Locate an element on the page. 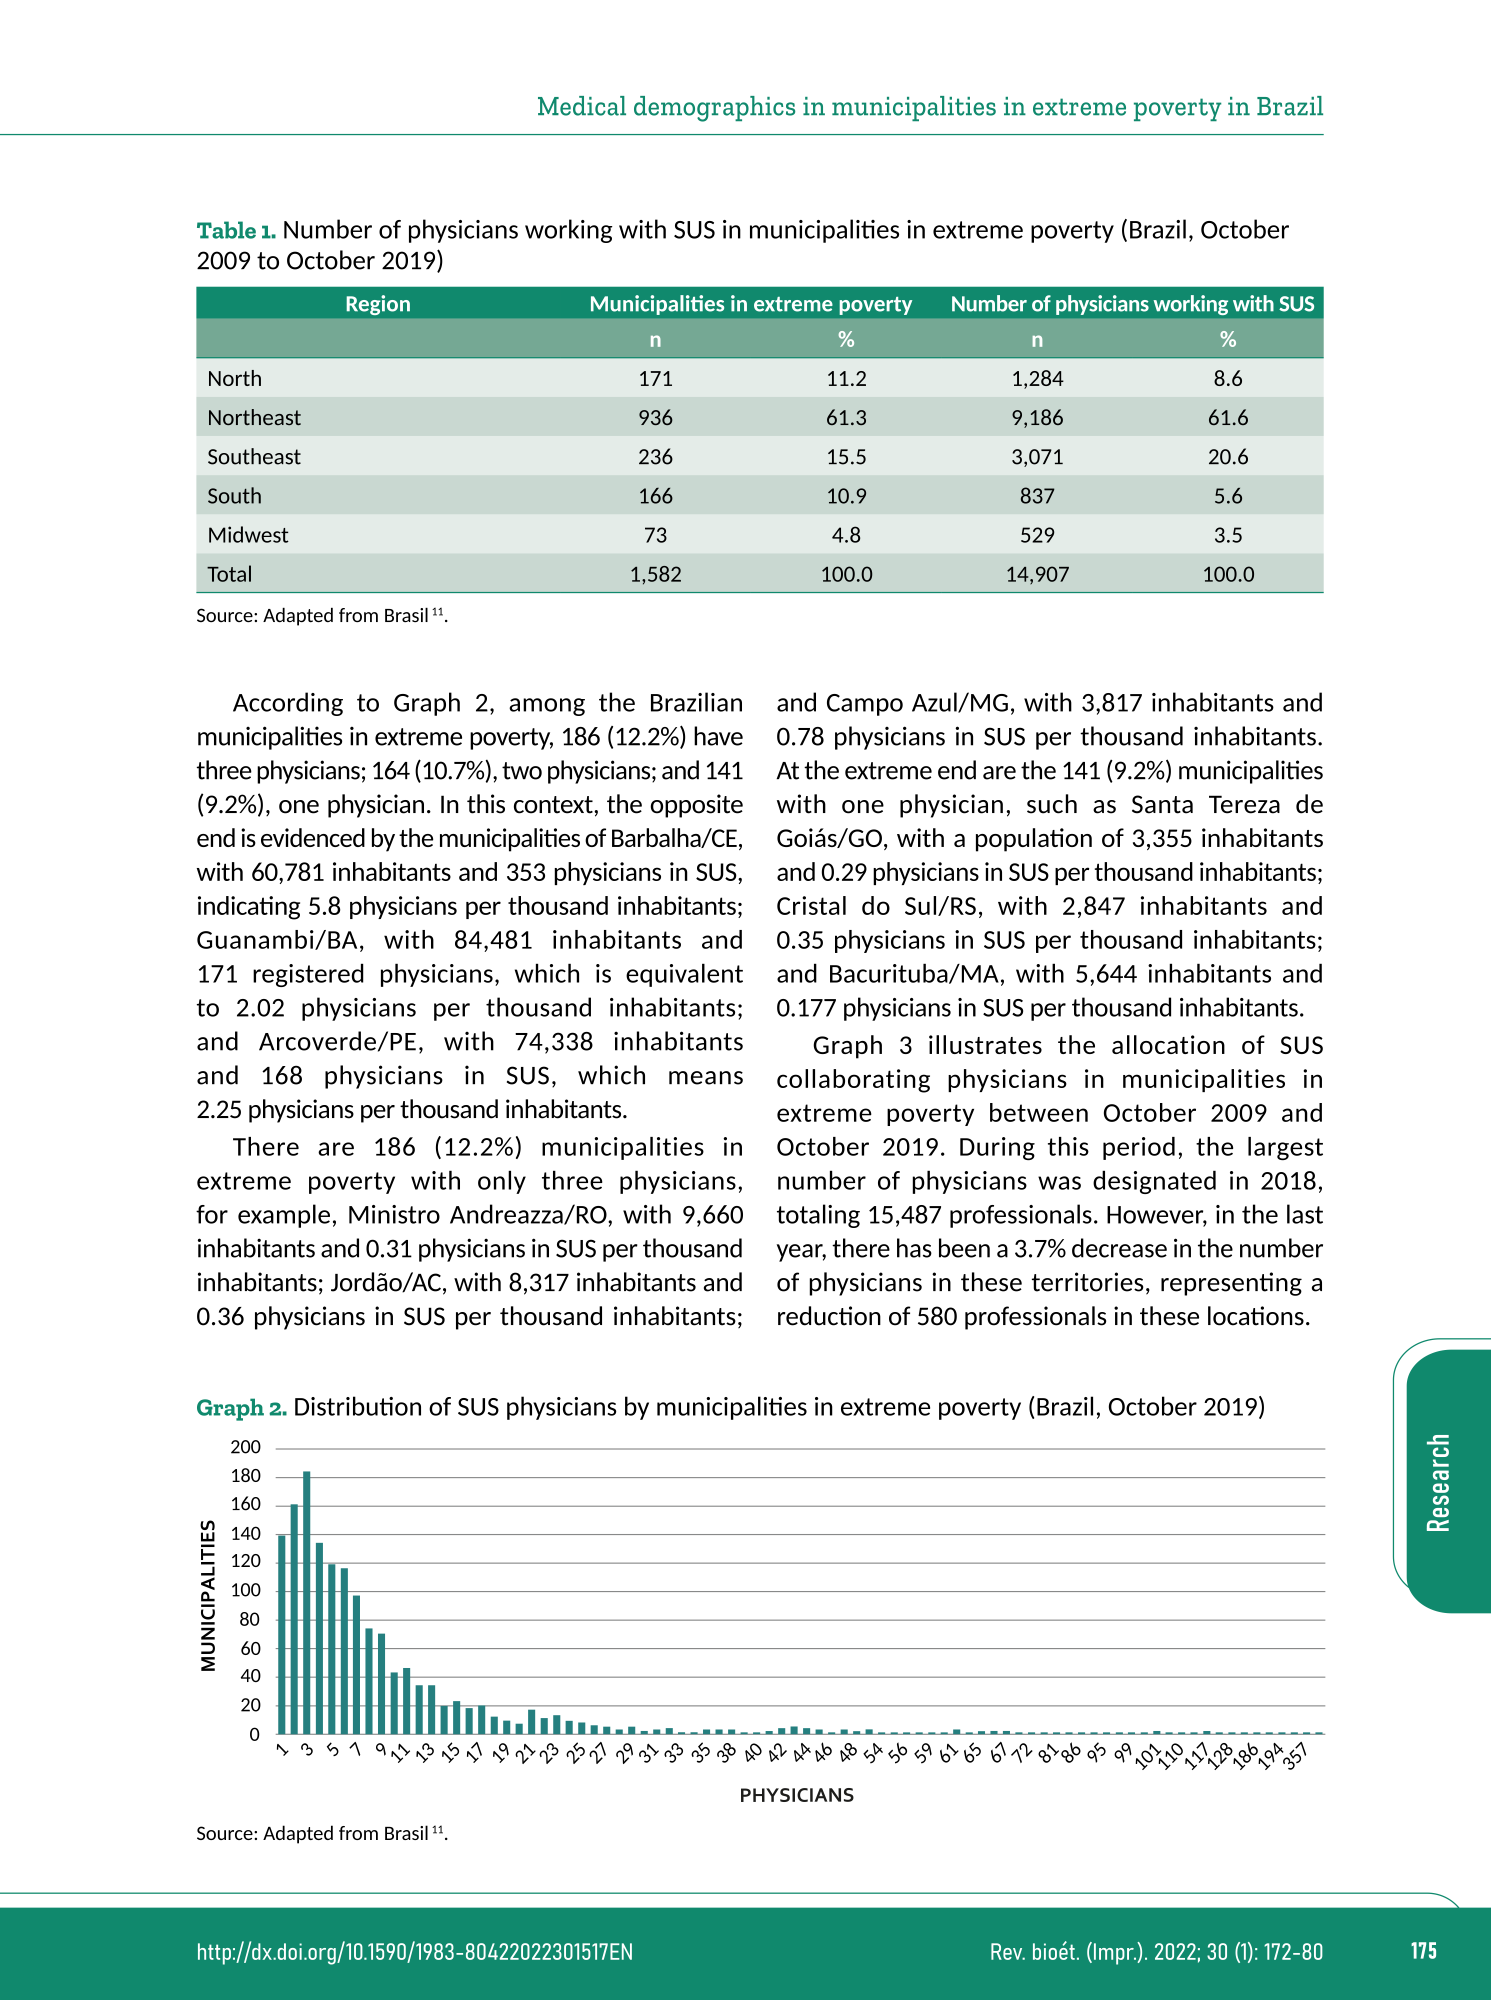 This page has height=2000, width=1491. Santa is located at coordinates (1162, 804).
